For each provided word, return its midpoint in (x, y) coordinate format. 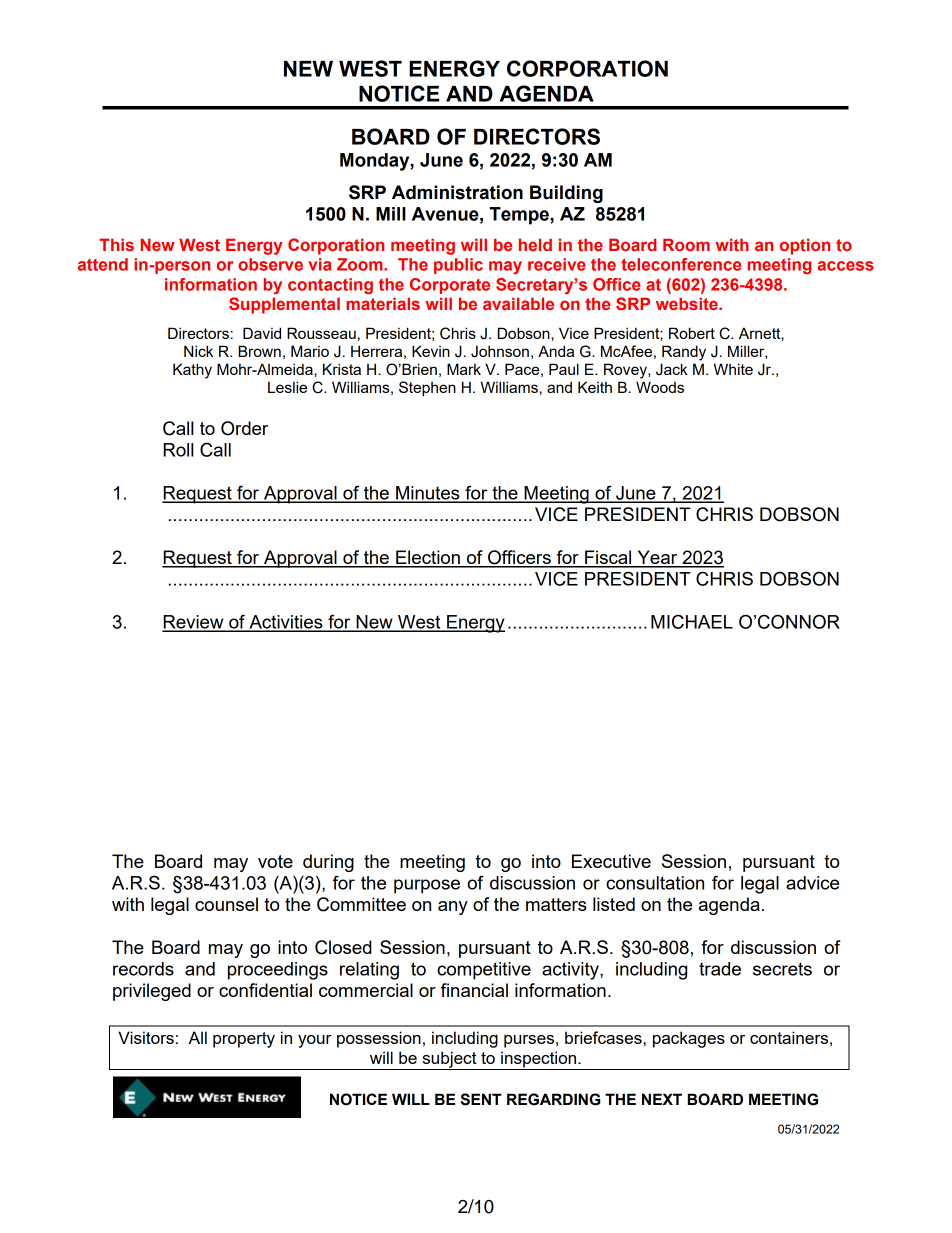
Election (428, 558)
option (805, 246)
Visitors (146, 1037)
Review (194, 623)
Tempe (520, 216)
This (116, 244)
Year (657, 558)
